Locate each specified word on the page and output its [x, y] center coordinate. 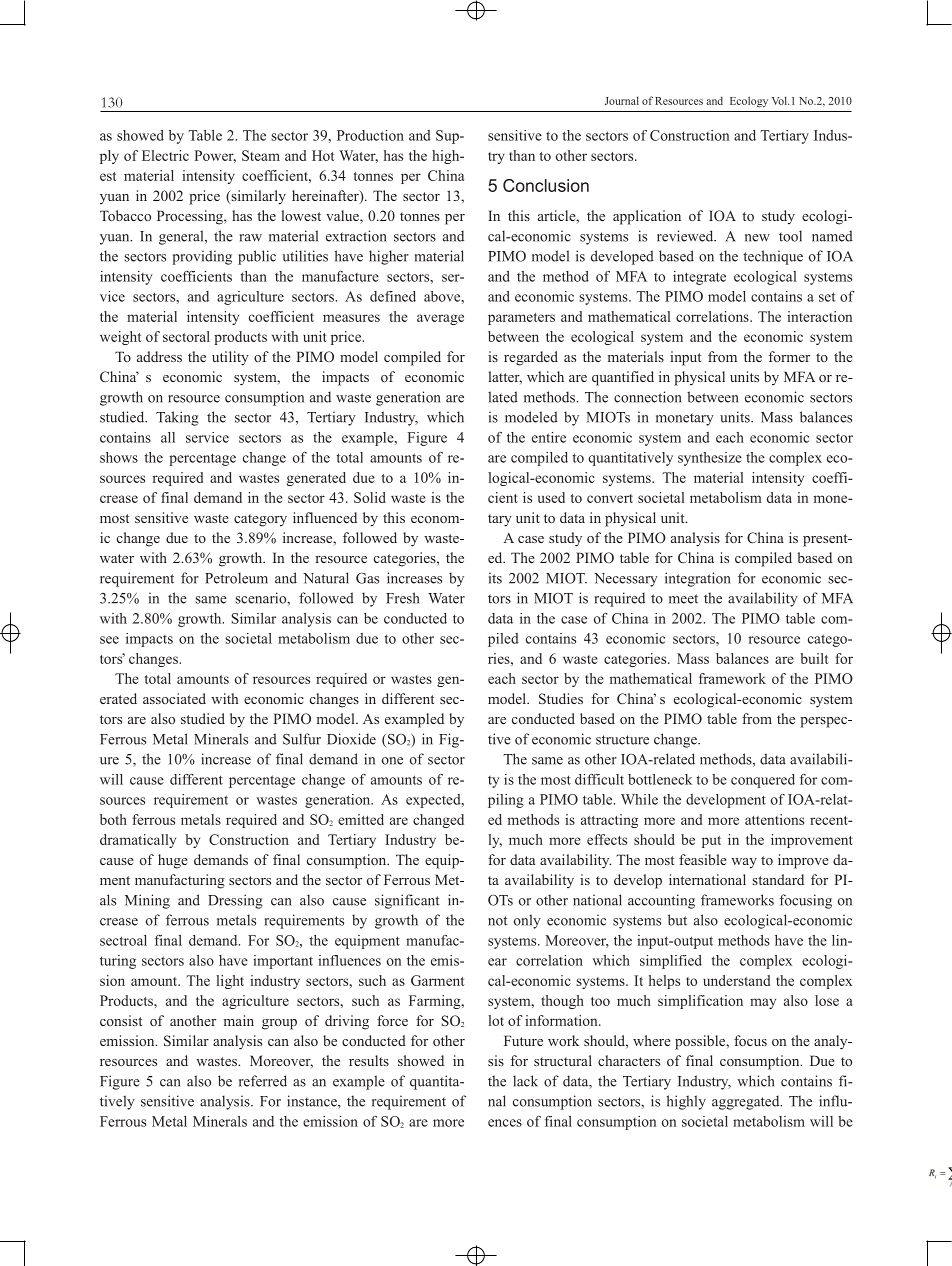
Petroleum [236, 578]
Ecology [749, 102]
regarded [531, 358]
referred [263, 1081]
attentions [774, 819]
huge [173, 861]
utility [230, 358]
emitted [361, 819]
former [789, 356]
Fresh [403, 598]
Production [370, 135]
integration [698, 579]
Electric [165, 155]
